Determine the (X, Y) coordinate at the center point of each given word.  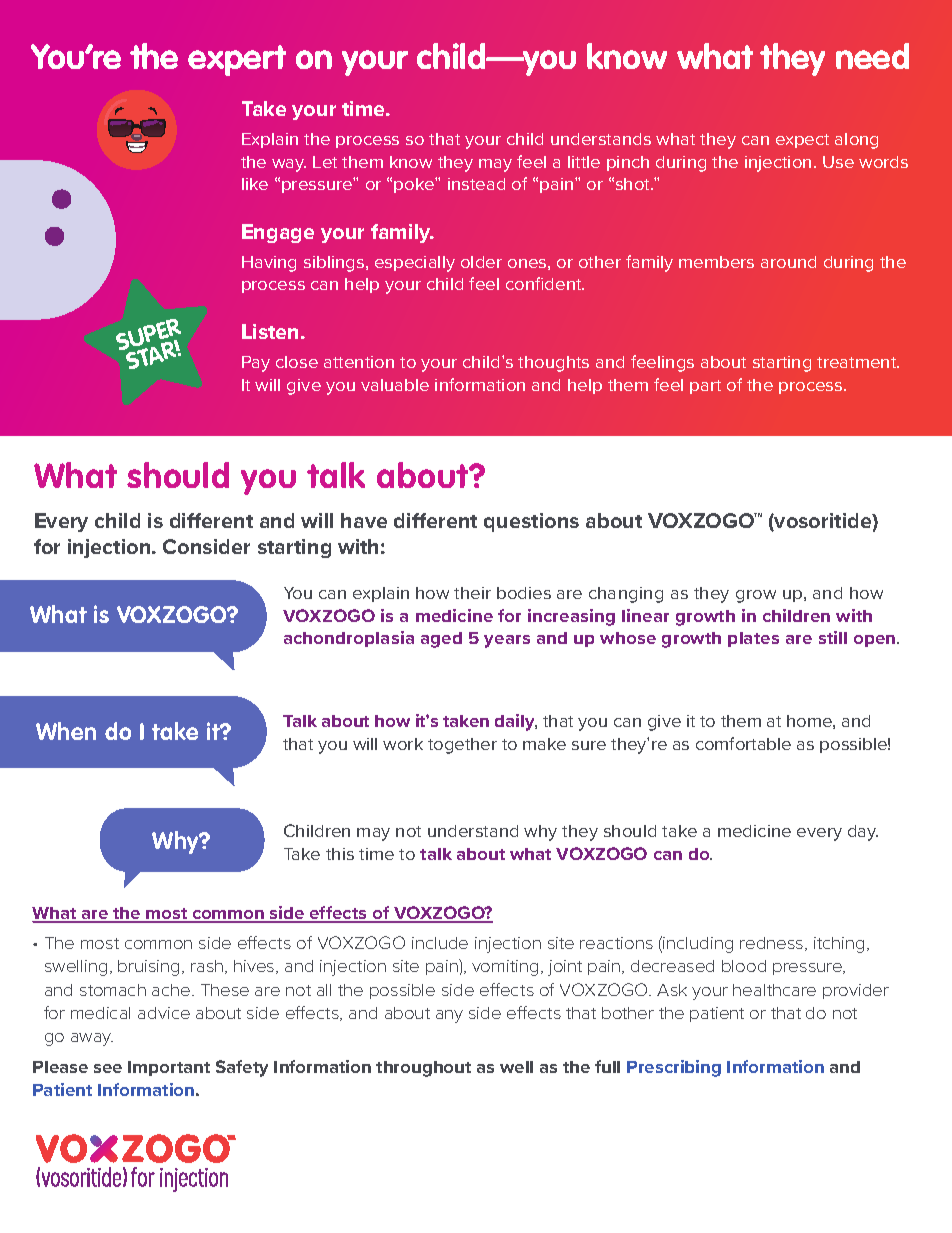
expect (802, 141)
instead (476, 184)
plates (753, 639)
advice (164, 1013)
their (472, 593)
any (449, 1016)
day (863, 833)
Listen (272, 331)
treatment (858, 362)
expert (237, 60)
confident (545, 283)
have (364, 520)
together (462, 746)
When (66, 731)
